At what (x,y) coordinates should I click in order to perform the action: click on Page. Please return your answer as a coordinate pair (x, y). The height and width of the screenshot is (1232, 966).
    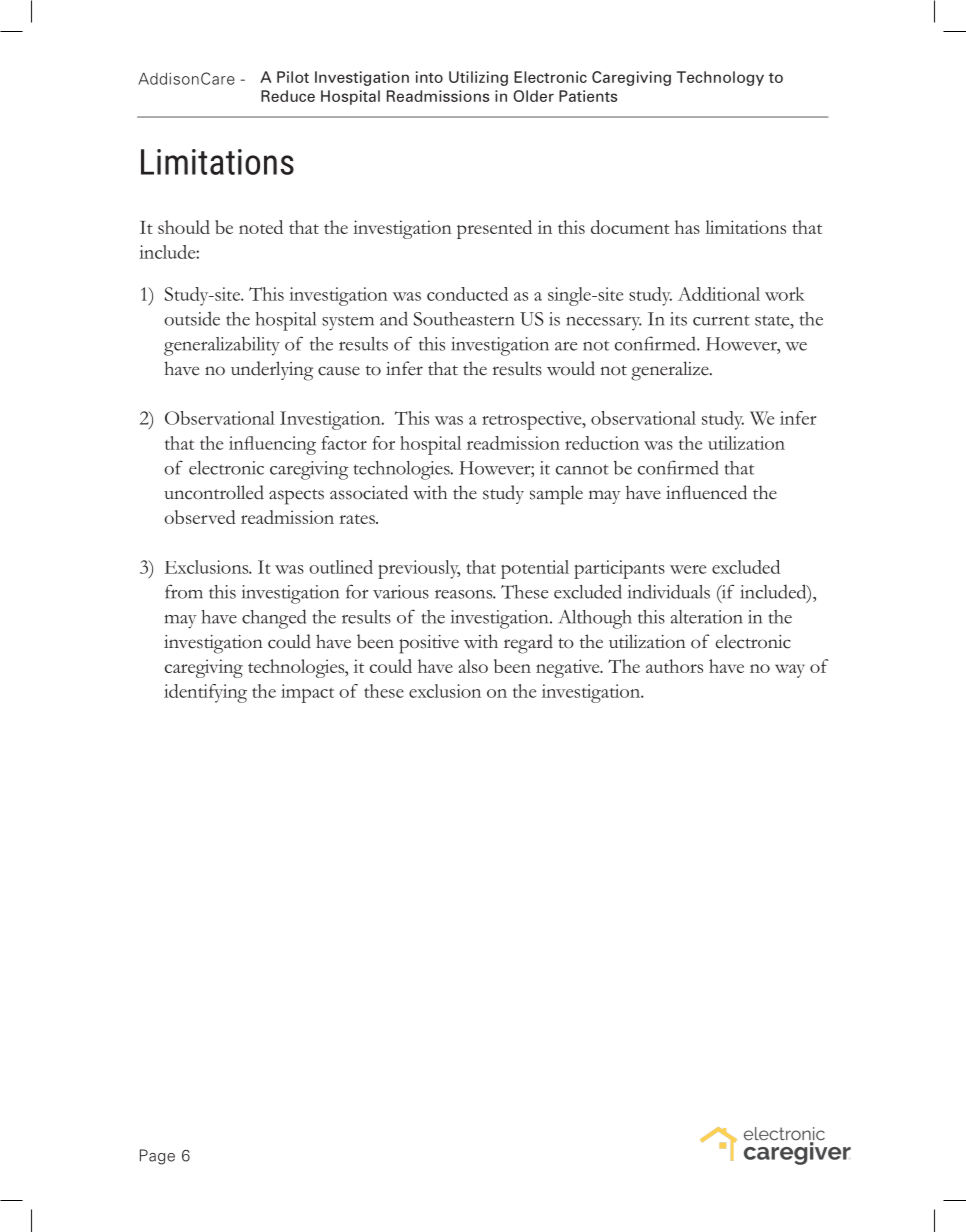
    Looking at the image, I should click on (157, 1157).
